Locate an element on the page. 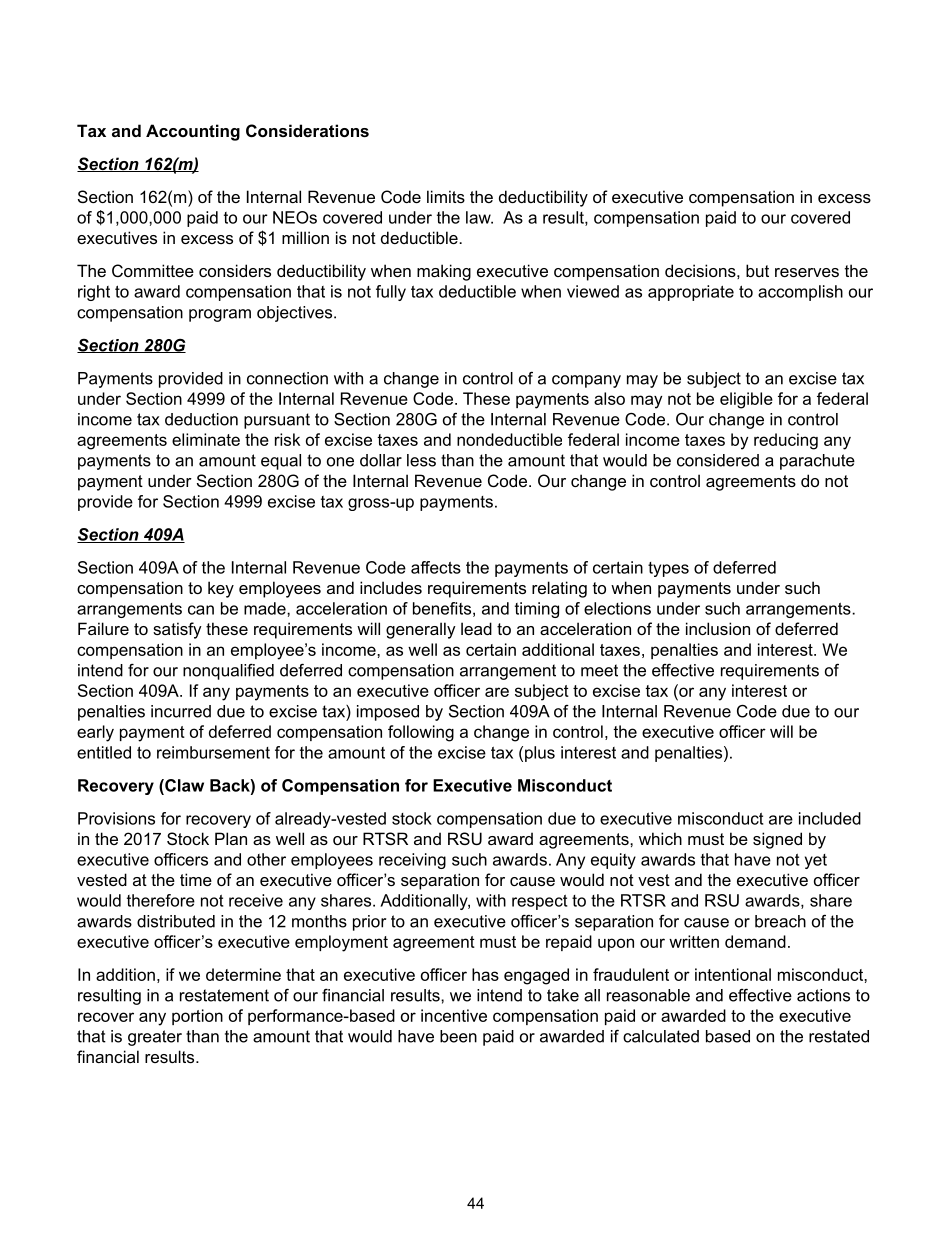  reserves is located at coordinates (807, 272).
